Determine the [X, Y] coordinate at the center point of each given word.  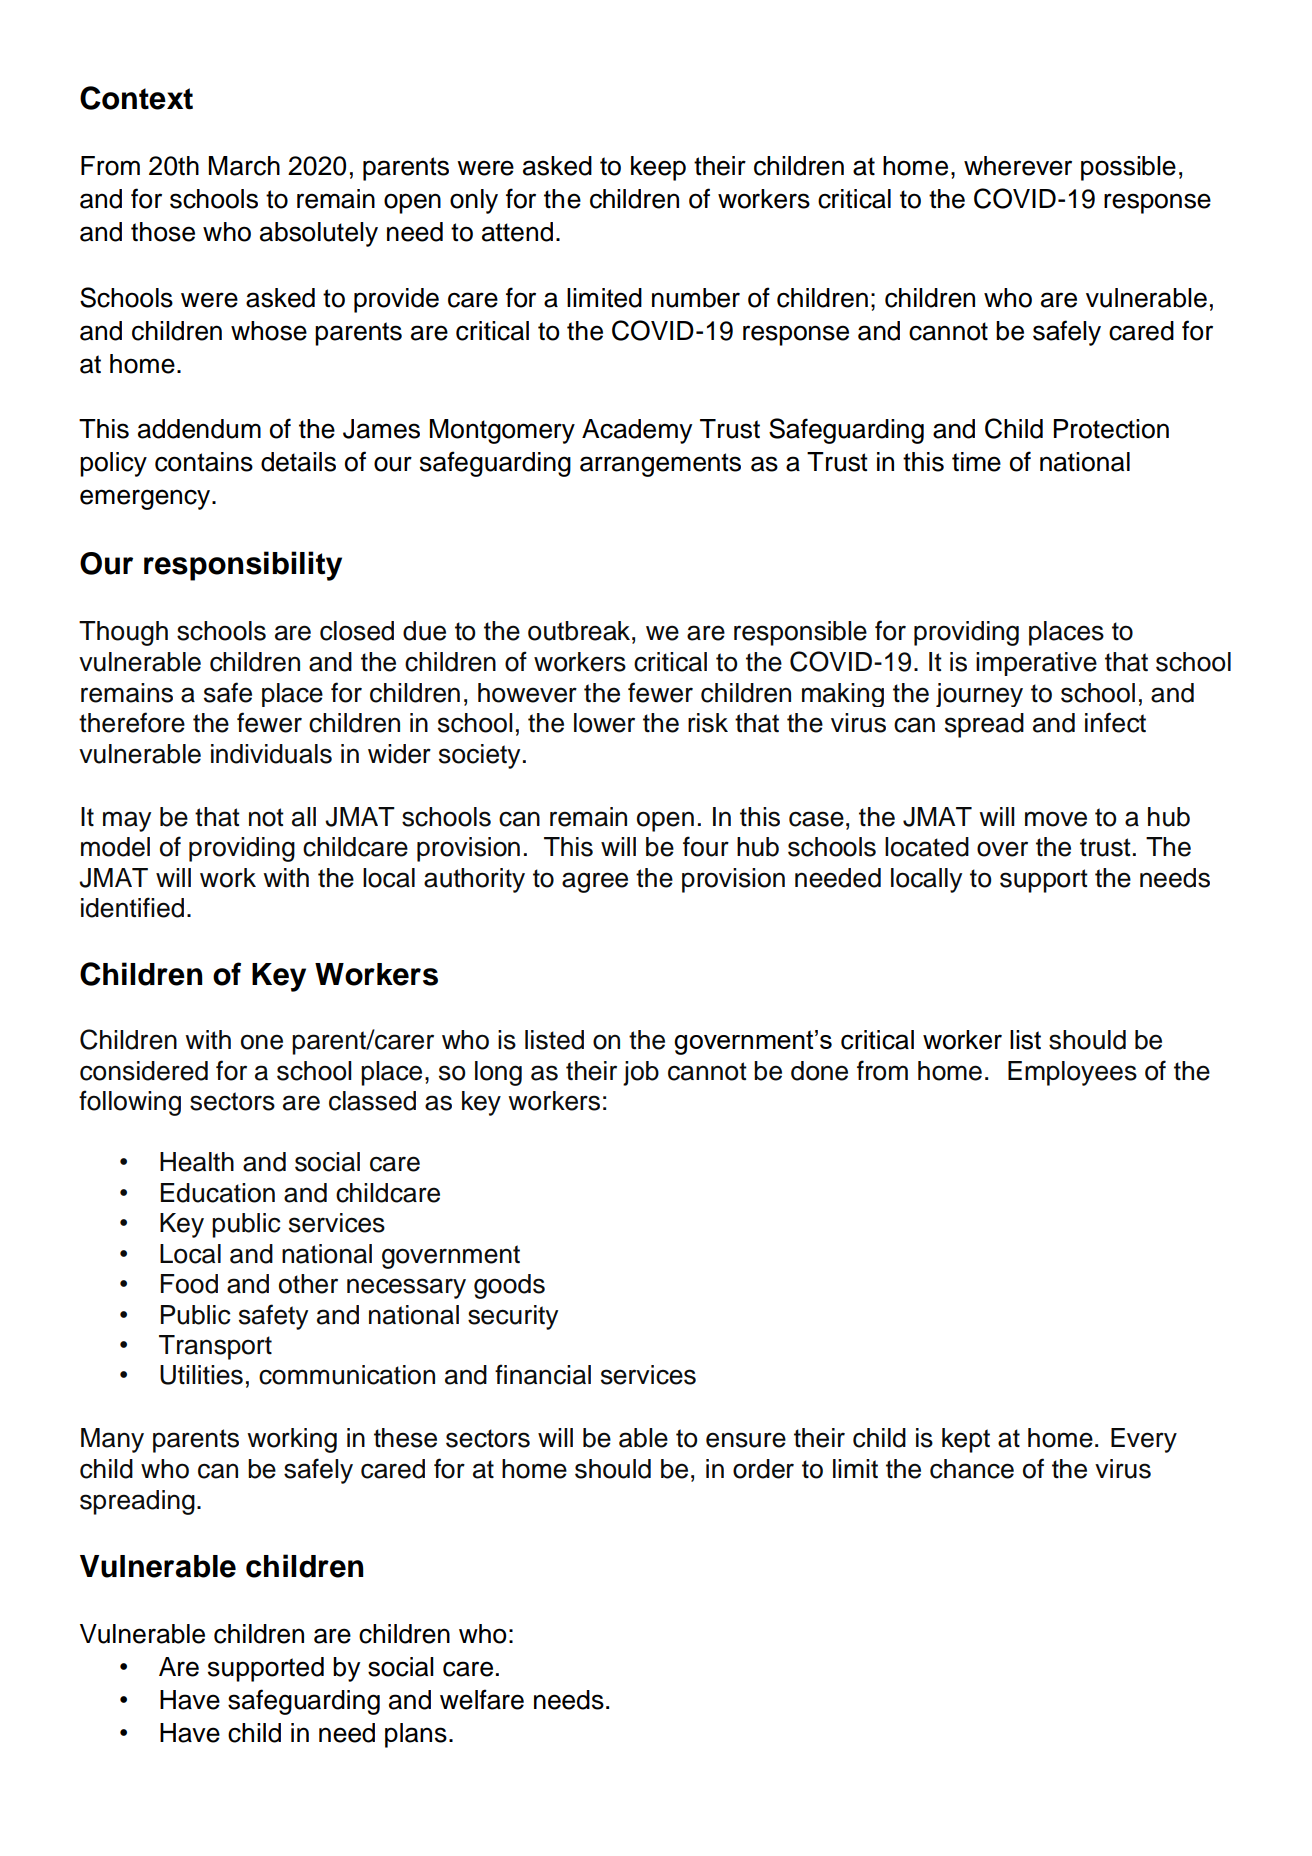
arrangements [660, 465]
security [513, 1317]
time [976, 462]
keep [658, 168]
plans [416, 1735]
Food [189, 1284]
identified [132, 907]
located [927, 847]
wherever [1018, 166]
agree [595, 882]
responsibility [243, 566]
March [244, 166]
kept [966, 1440]
